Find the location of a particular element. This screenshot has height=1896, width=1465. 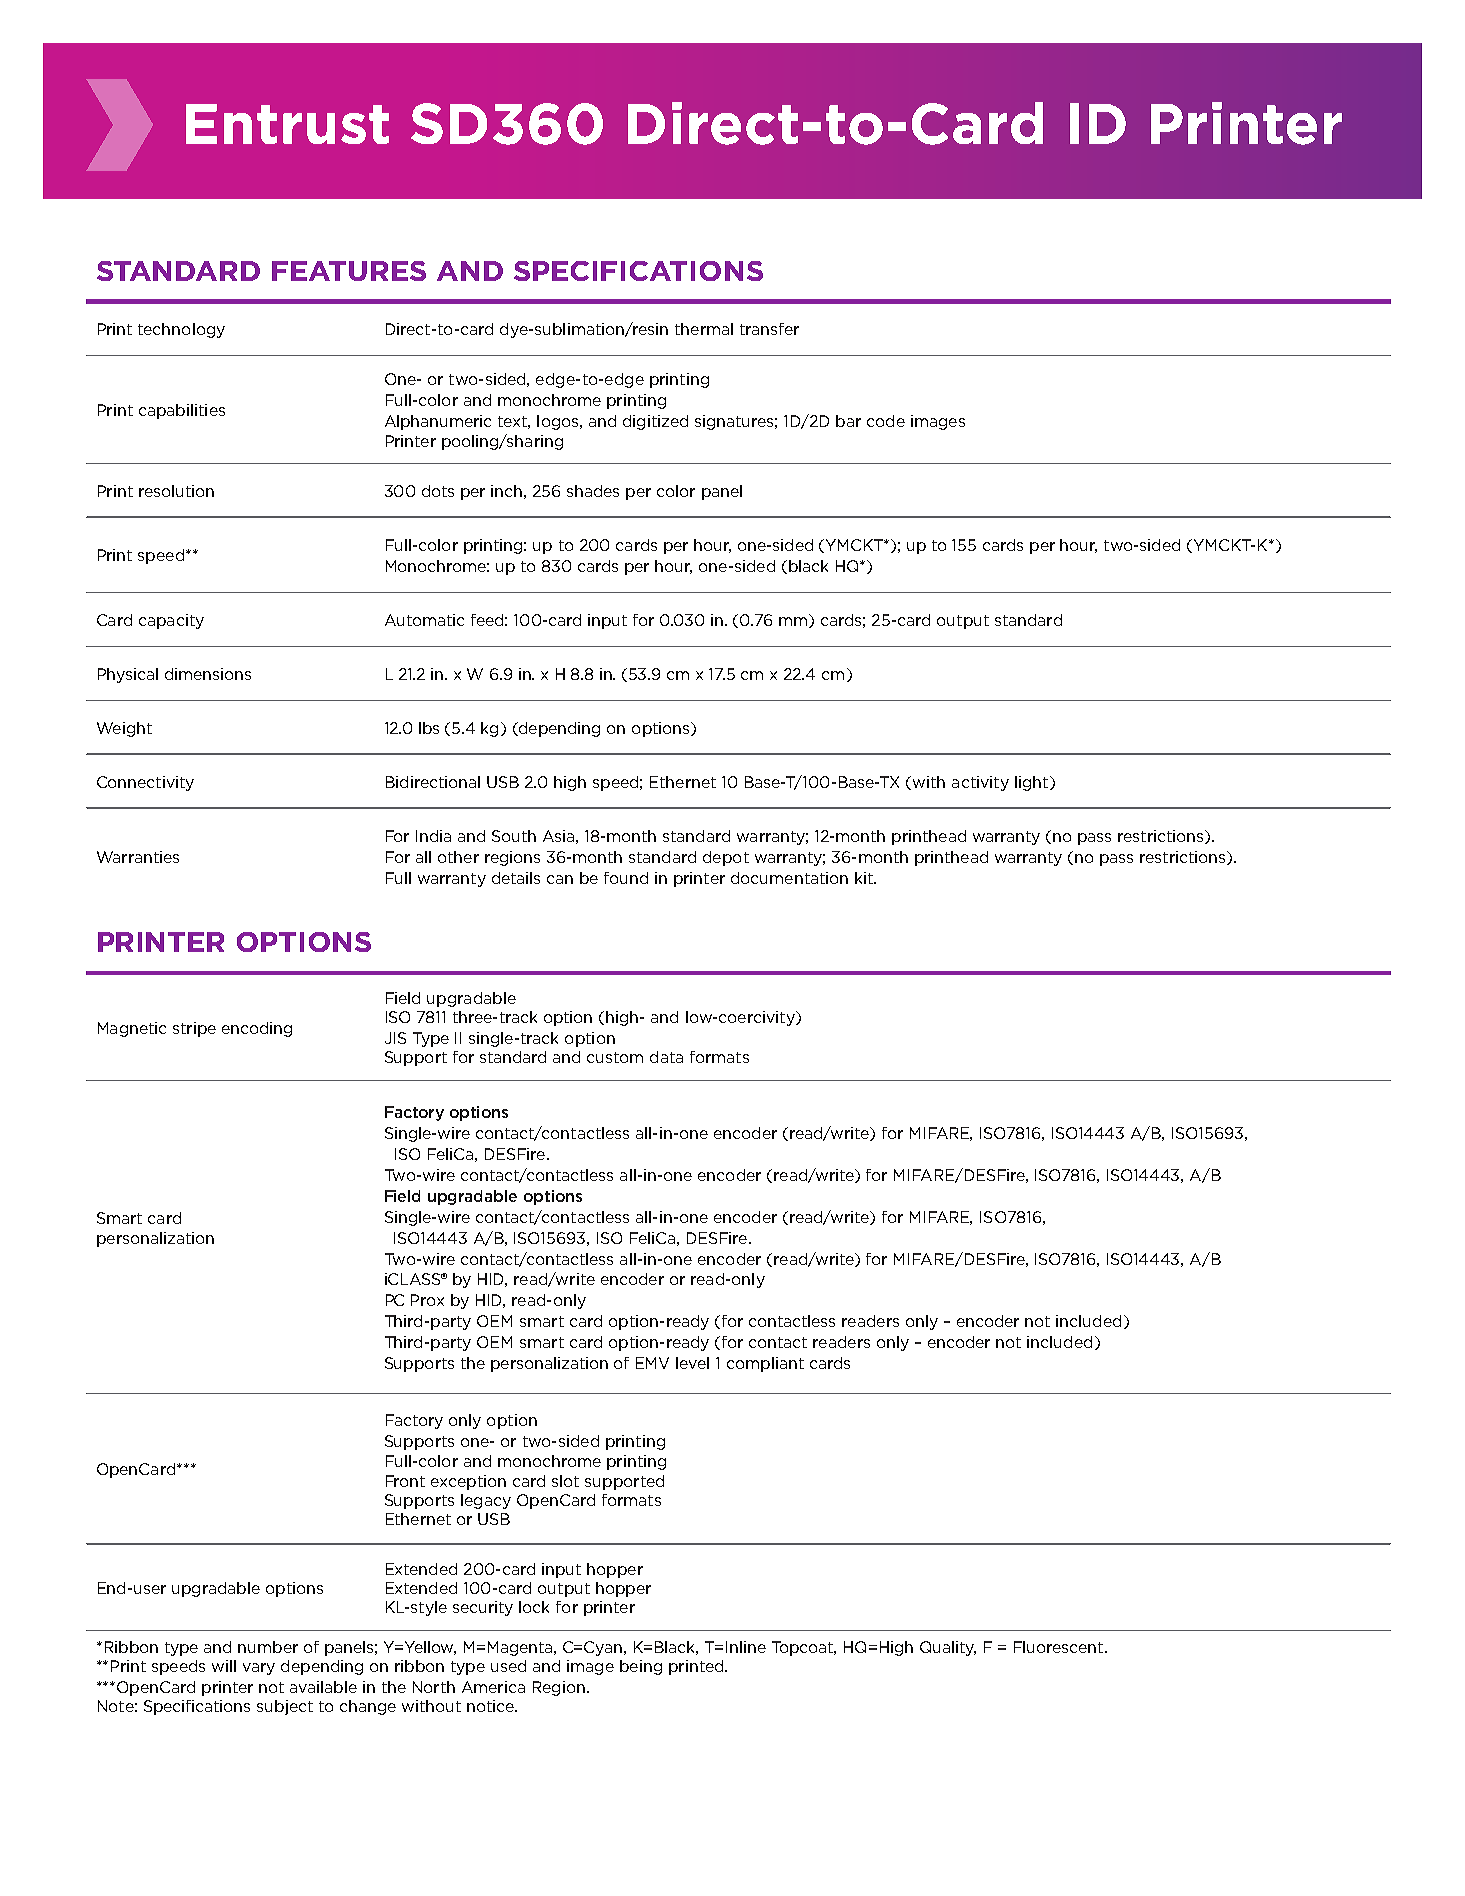

kit is located at coordinates (865, 878).
